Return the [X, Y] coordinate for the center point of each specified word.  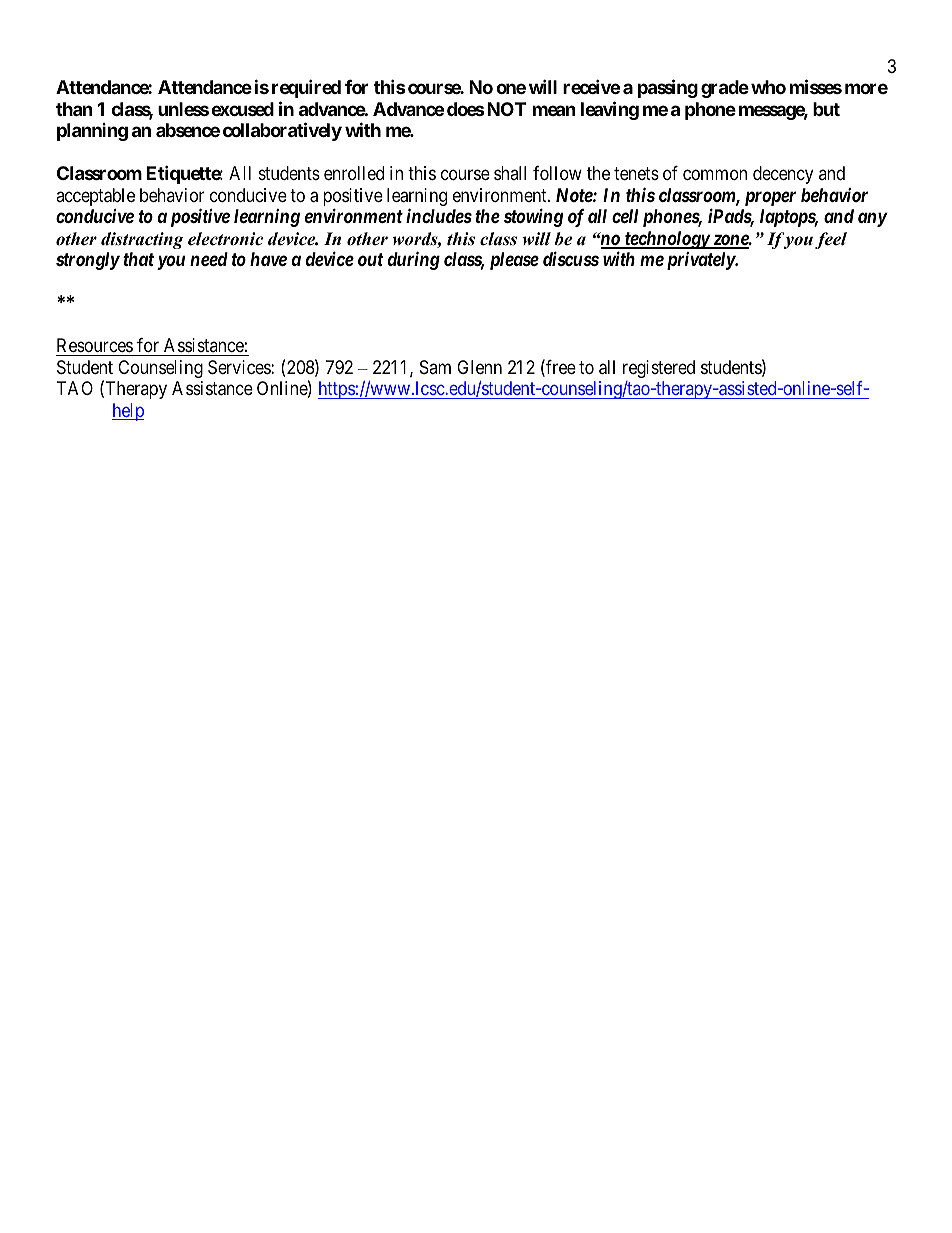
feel [831, 240]
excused [242, 109]
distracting [142, 240]
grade [725, 89]
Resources [95, 345]
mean [554, 110]
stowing [533, 218]
